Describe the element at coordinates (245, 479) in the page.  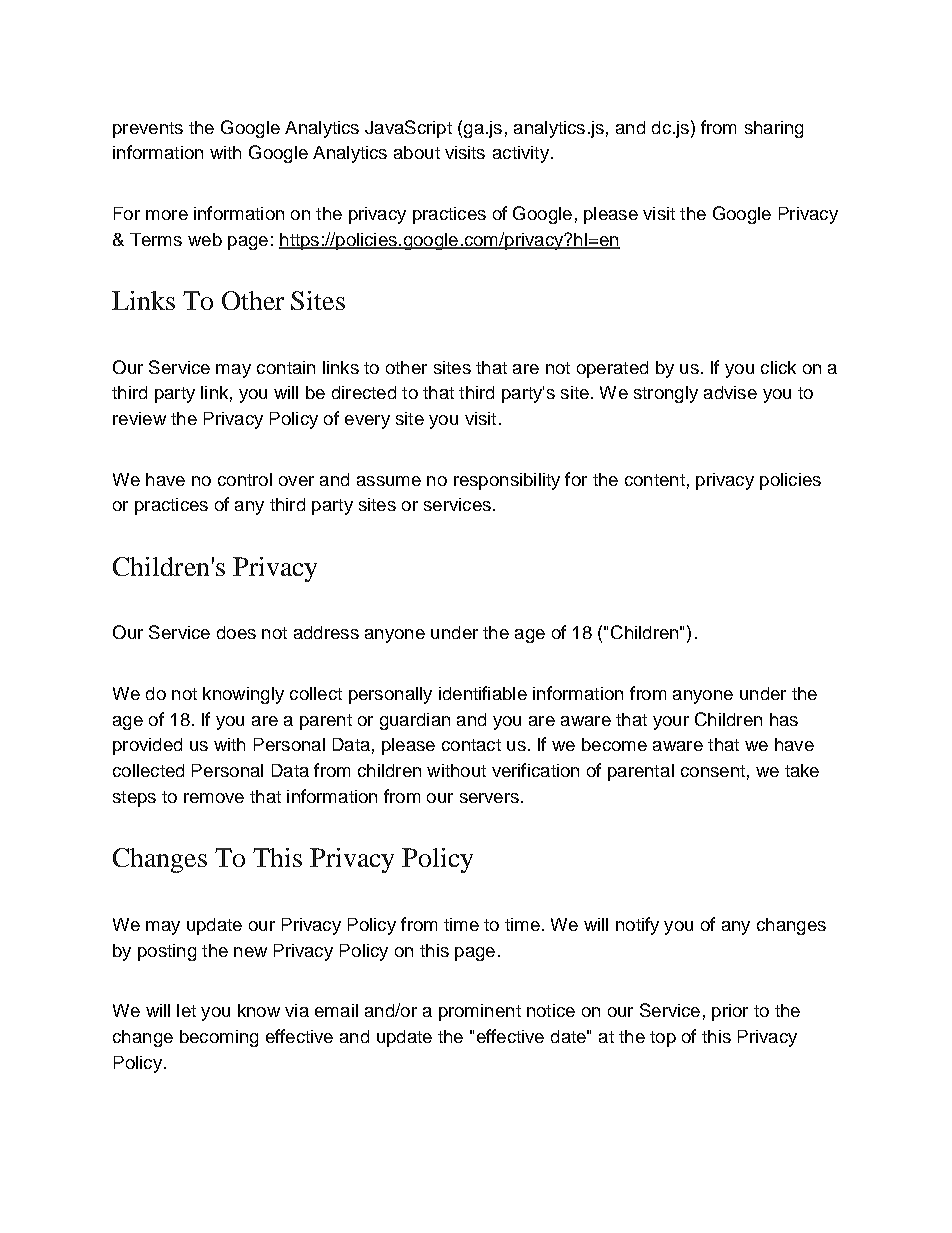
I see `control` at that location.
